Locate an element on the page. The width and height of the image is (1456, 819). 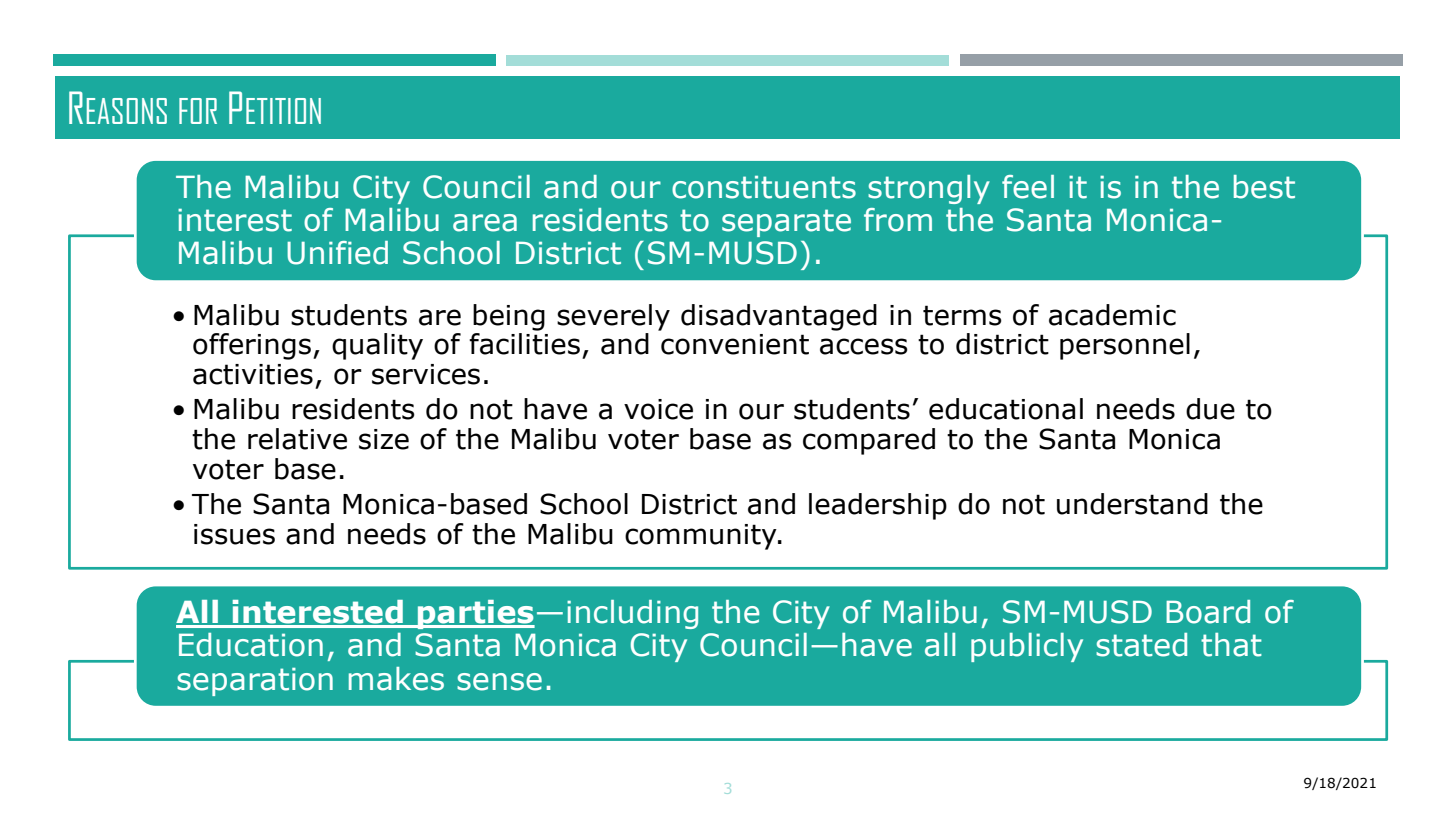
due is located at coordinates (1210, 409).
